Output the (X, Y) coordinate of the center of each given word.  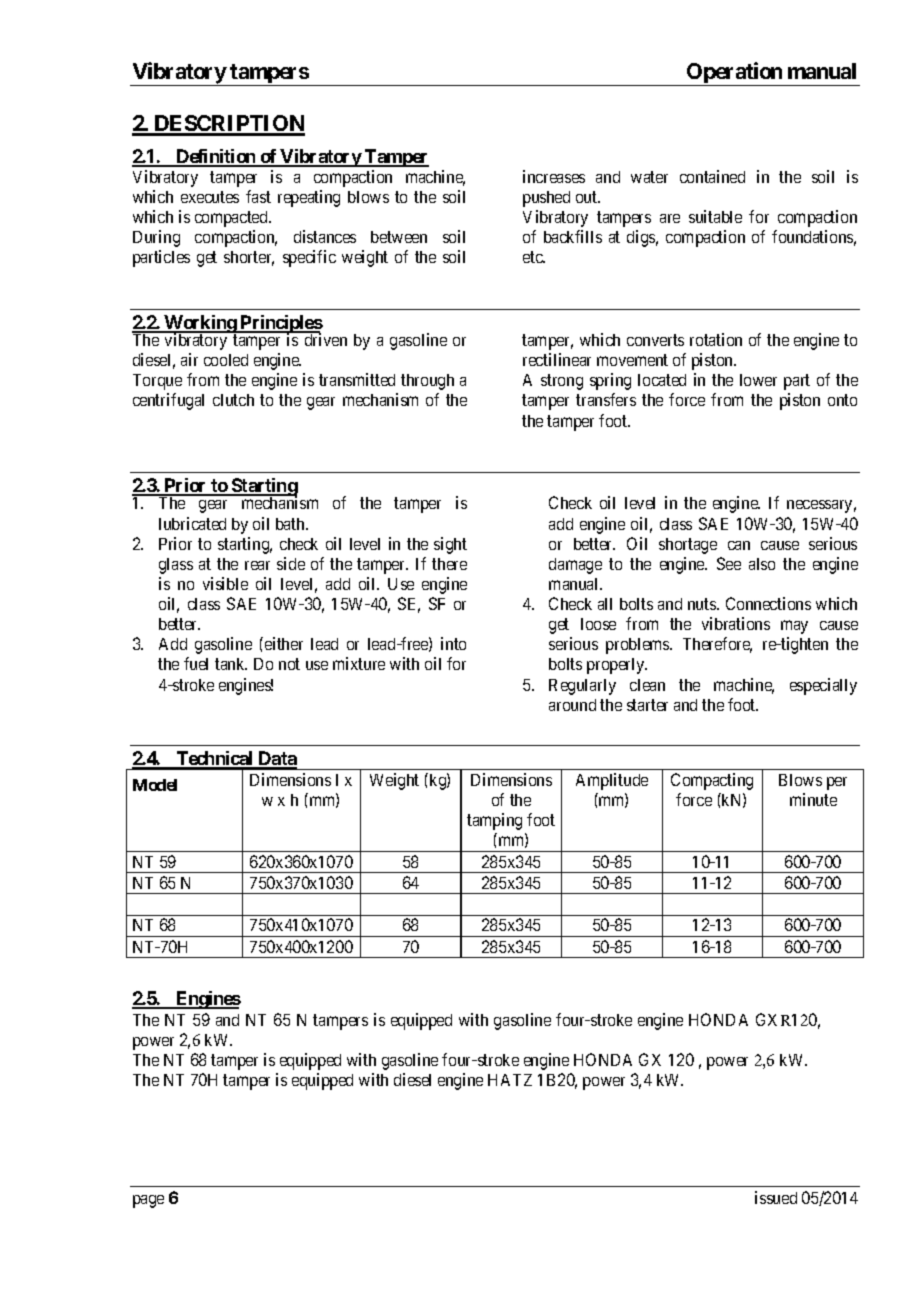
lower (758, 380)
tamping (494, 821)
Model (155, 785)
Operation (735, 74)
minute (813, 799)
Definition (216, 157)
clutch (233, 400)
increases (554, 176)
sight (450, 545)
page (148, 1201)
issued (776, 1197)
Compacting (712, 781)
